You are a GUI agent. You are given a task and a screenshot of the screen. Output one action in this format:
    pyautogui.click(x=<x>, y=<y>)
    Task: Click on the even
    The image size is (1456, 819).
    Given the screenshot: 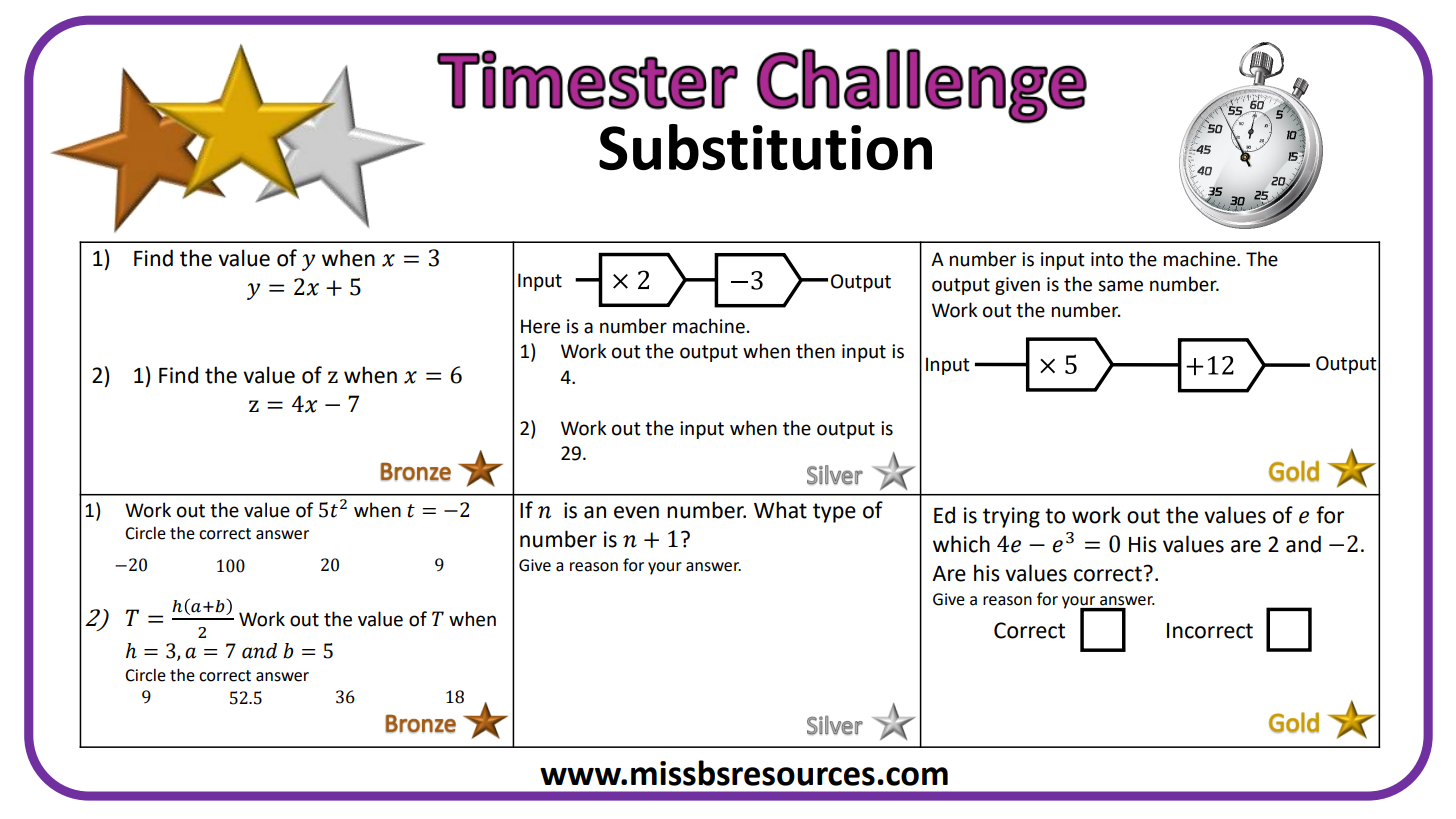 What is the action you would take?
    pyautogui.click(x=636, y=512)
